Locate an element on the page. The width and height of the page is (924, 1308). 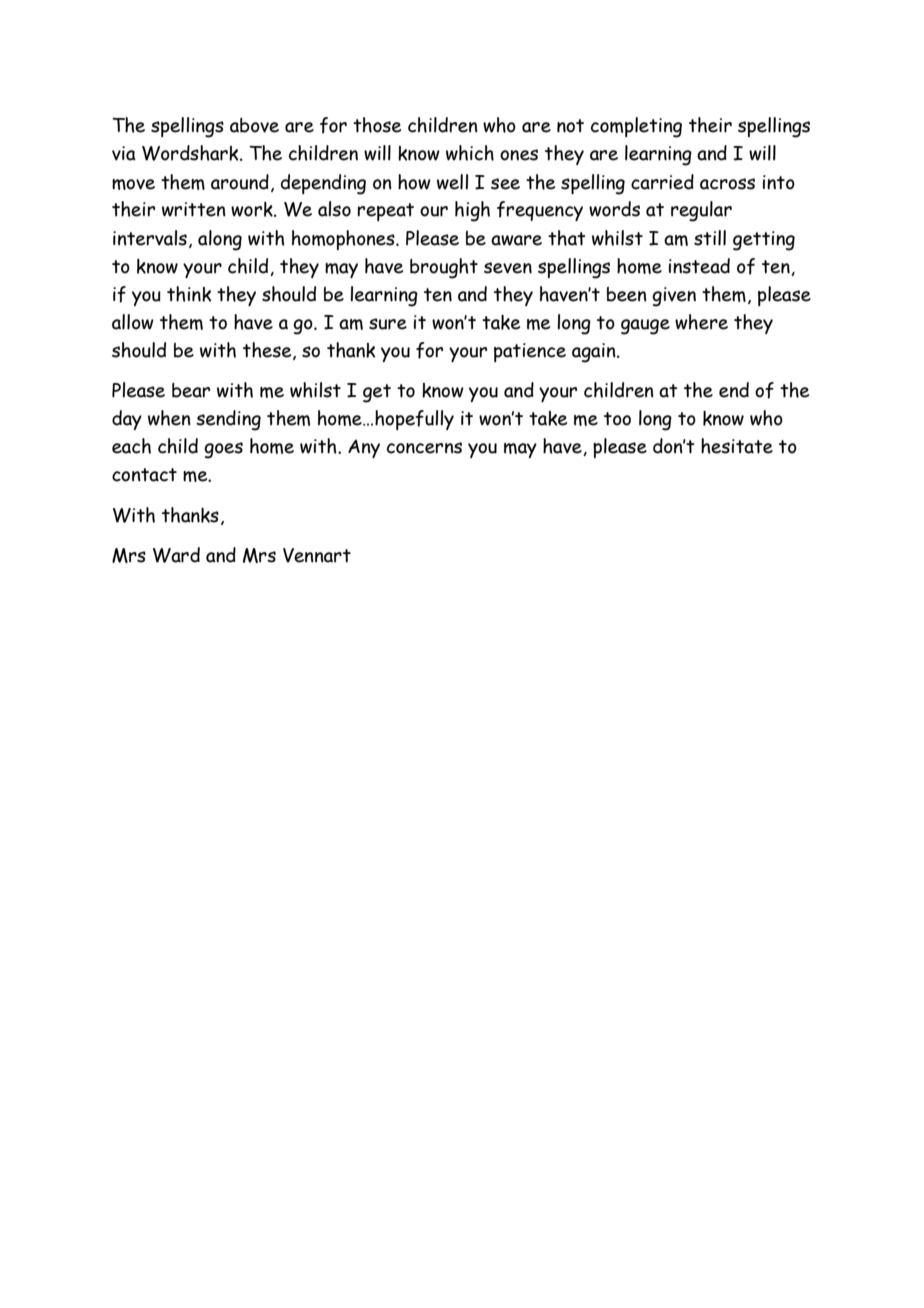
goes is located at coordinates (223, 450).
